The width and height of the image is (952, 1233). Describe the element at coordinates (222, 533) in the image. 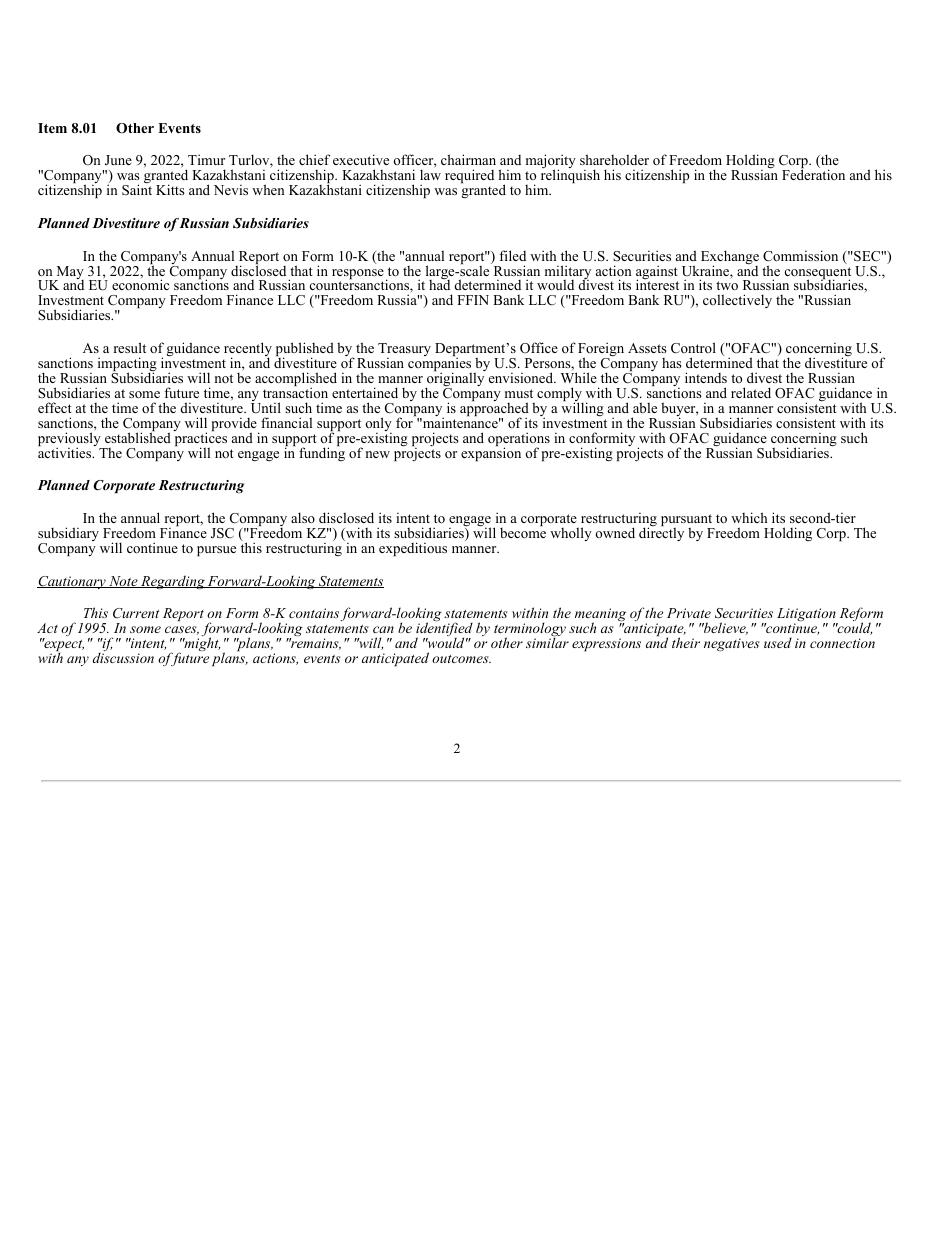

I see `JSC` at that location.
